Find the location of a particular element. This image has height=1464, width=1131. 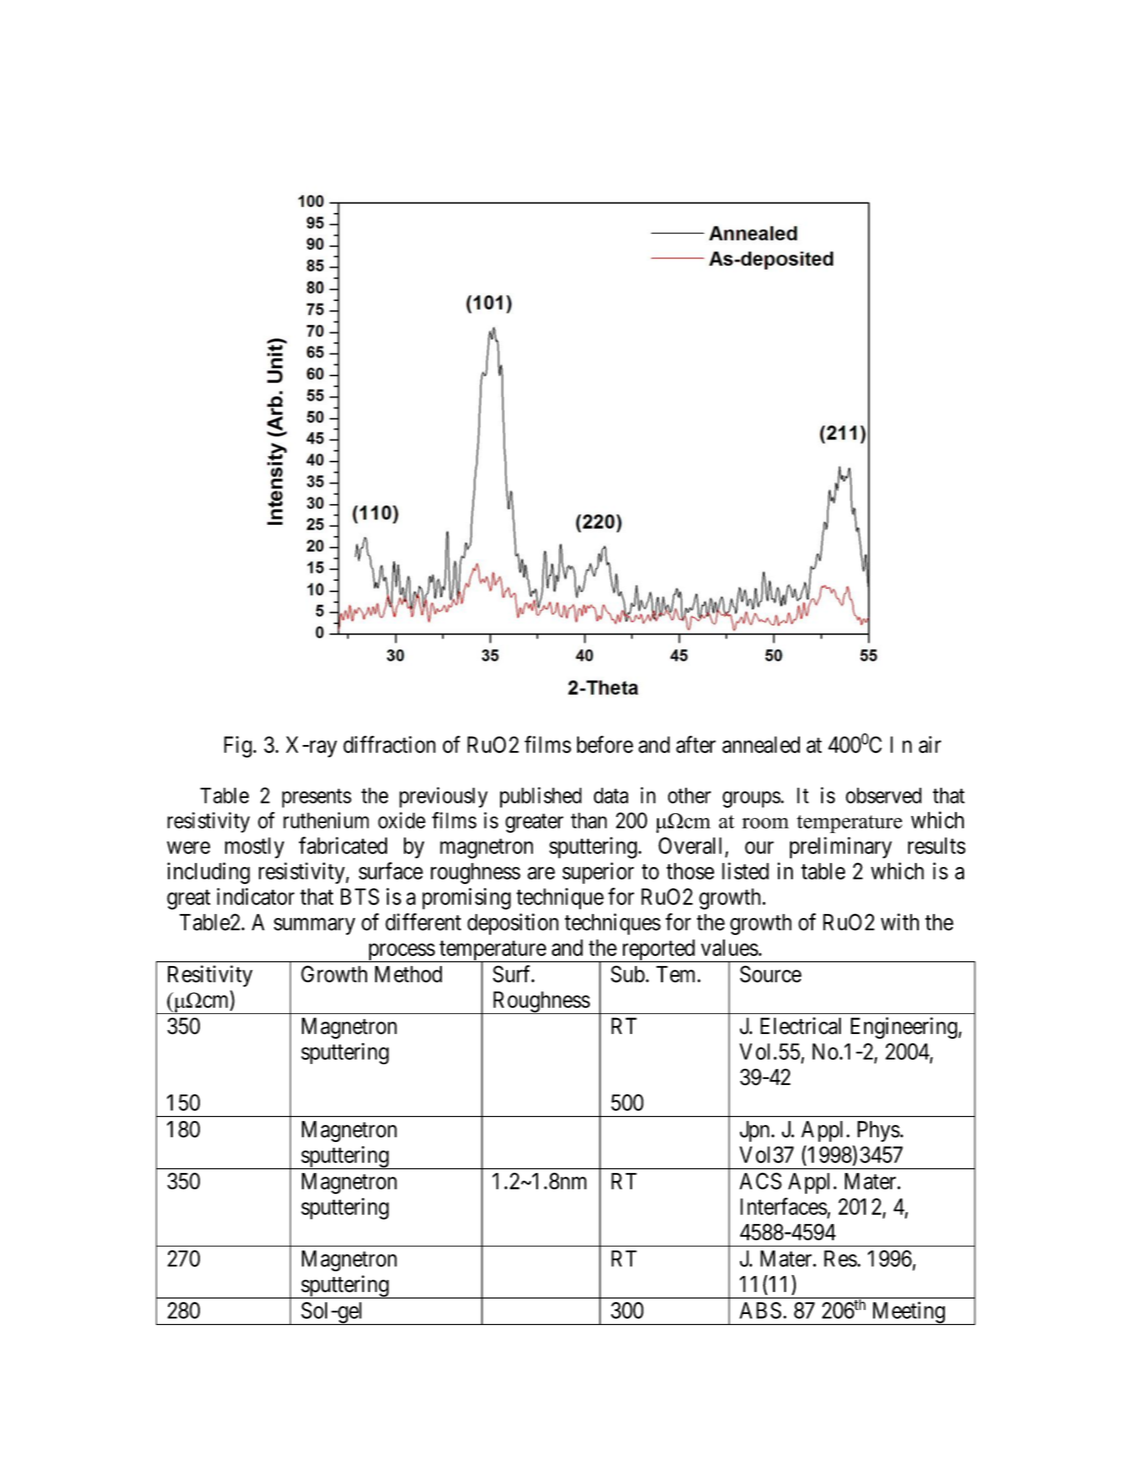

Interfaces is located at coordinates (784, 1207).
